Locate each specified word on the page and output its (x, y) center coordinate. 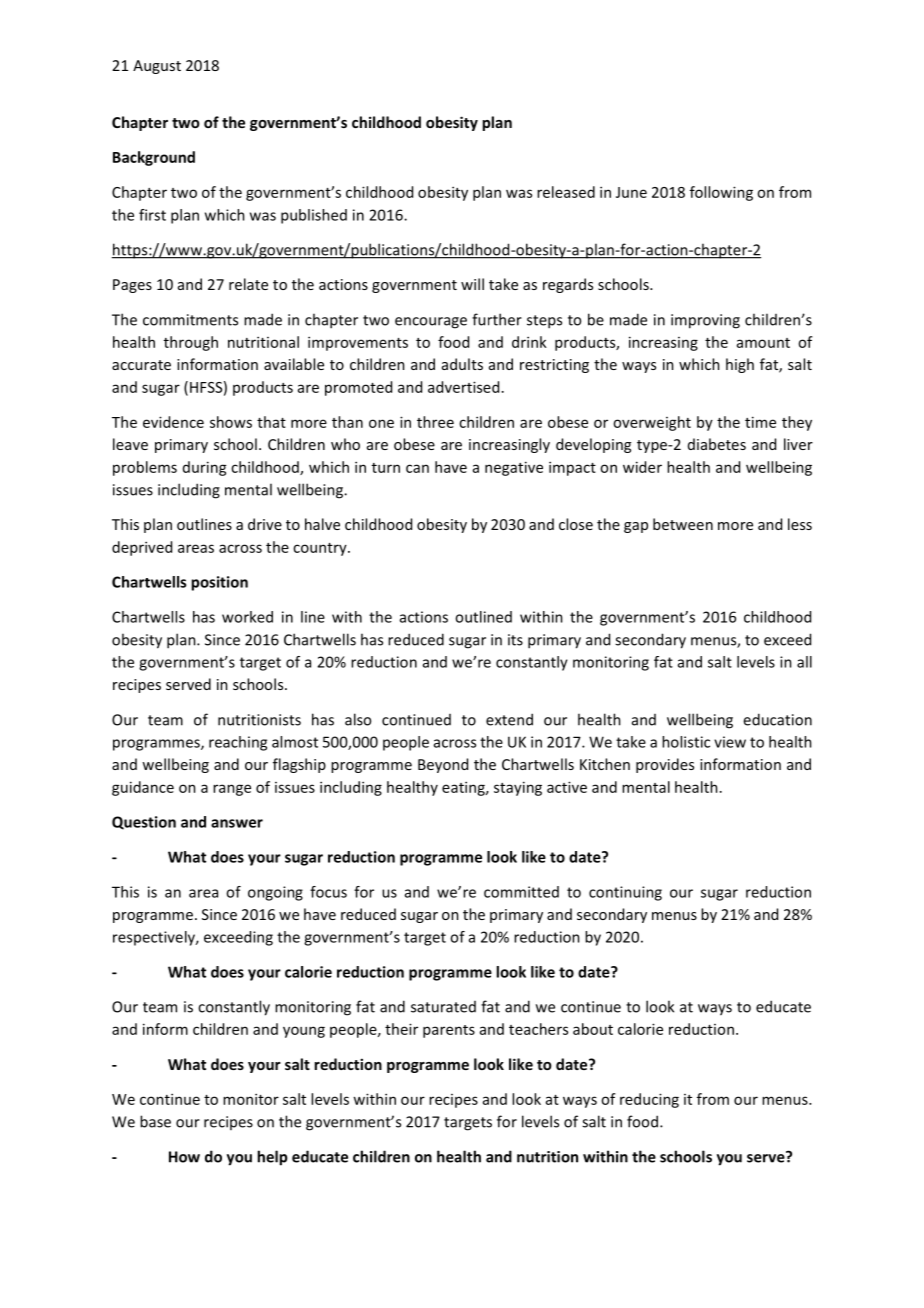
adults (462, 364)
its (515, 640)
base (155, 1121)
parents (449, 1031)
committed (521, 892)
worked (247, 617)
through (191, 343)
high (740, 365)
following (721, 193)
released (566, 192)
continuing (625, 893)
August (157, 67)
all (804, 662)
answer (237, 823)
